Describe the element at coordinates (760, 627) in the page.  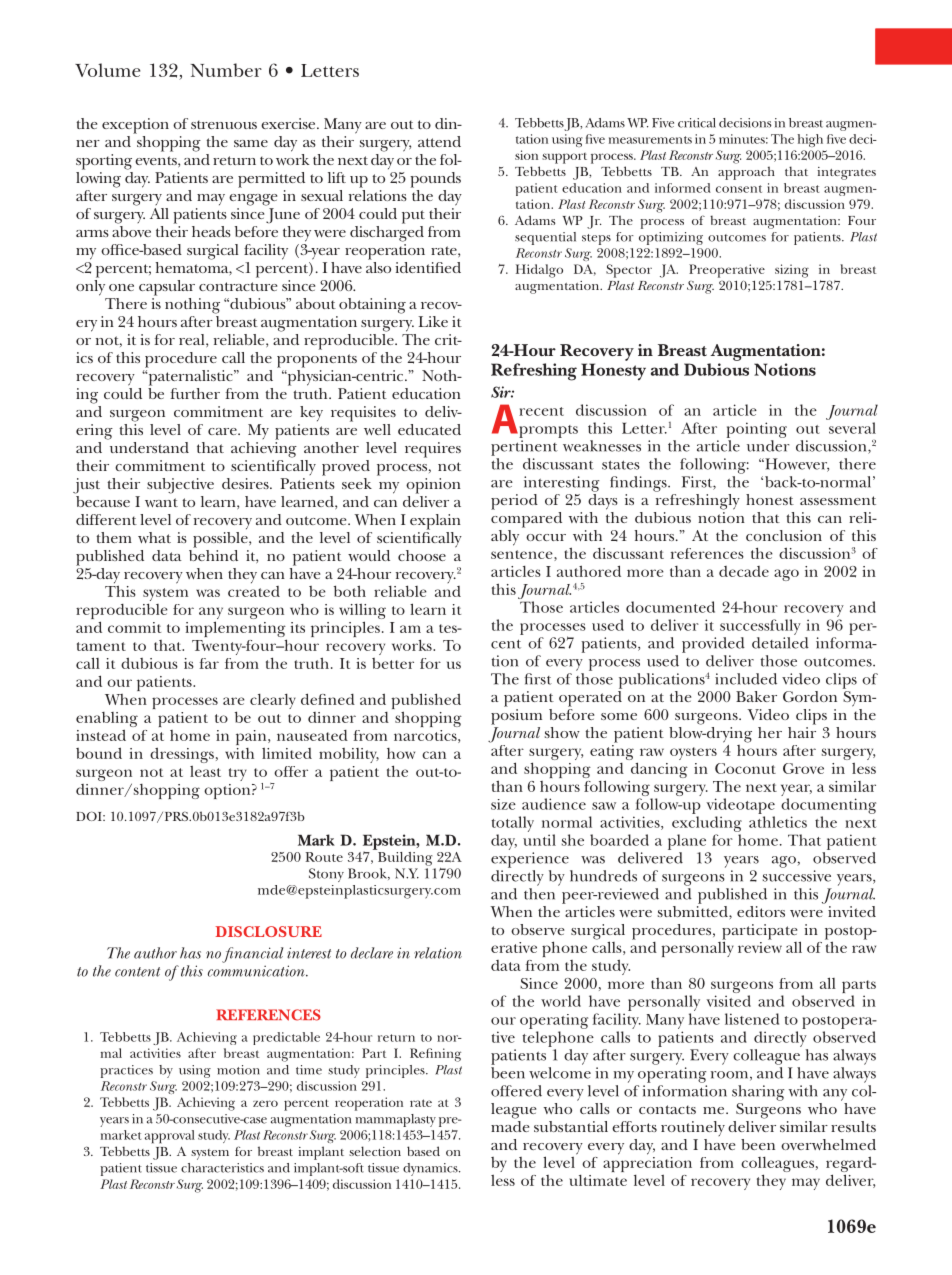
I see `successfully` at that location.
